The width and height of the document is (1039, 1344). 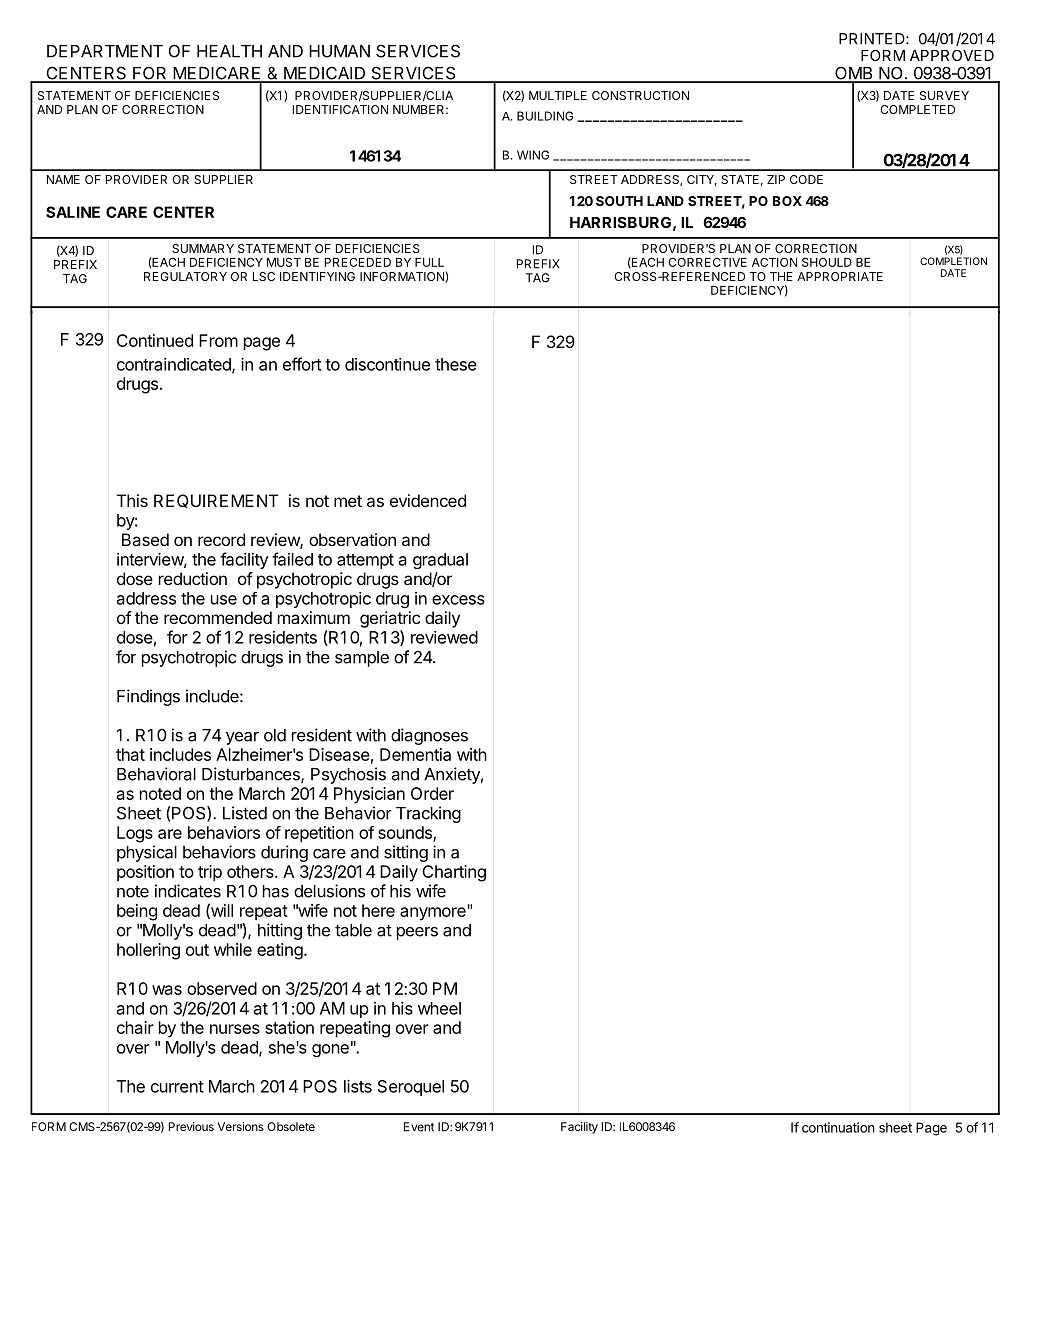 What do you see at coordinates (429, 736) in the document?
I see `diagnoses` at bounding box center [429, 736].
